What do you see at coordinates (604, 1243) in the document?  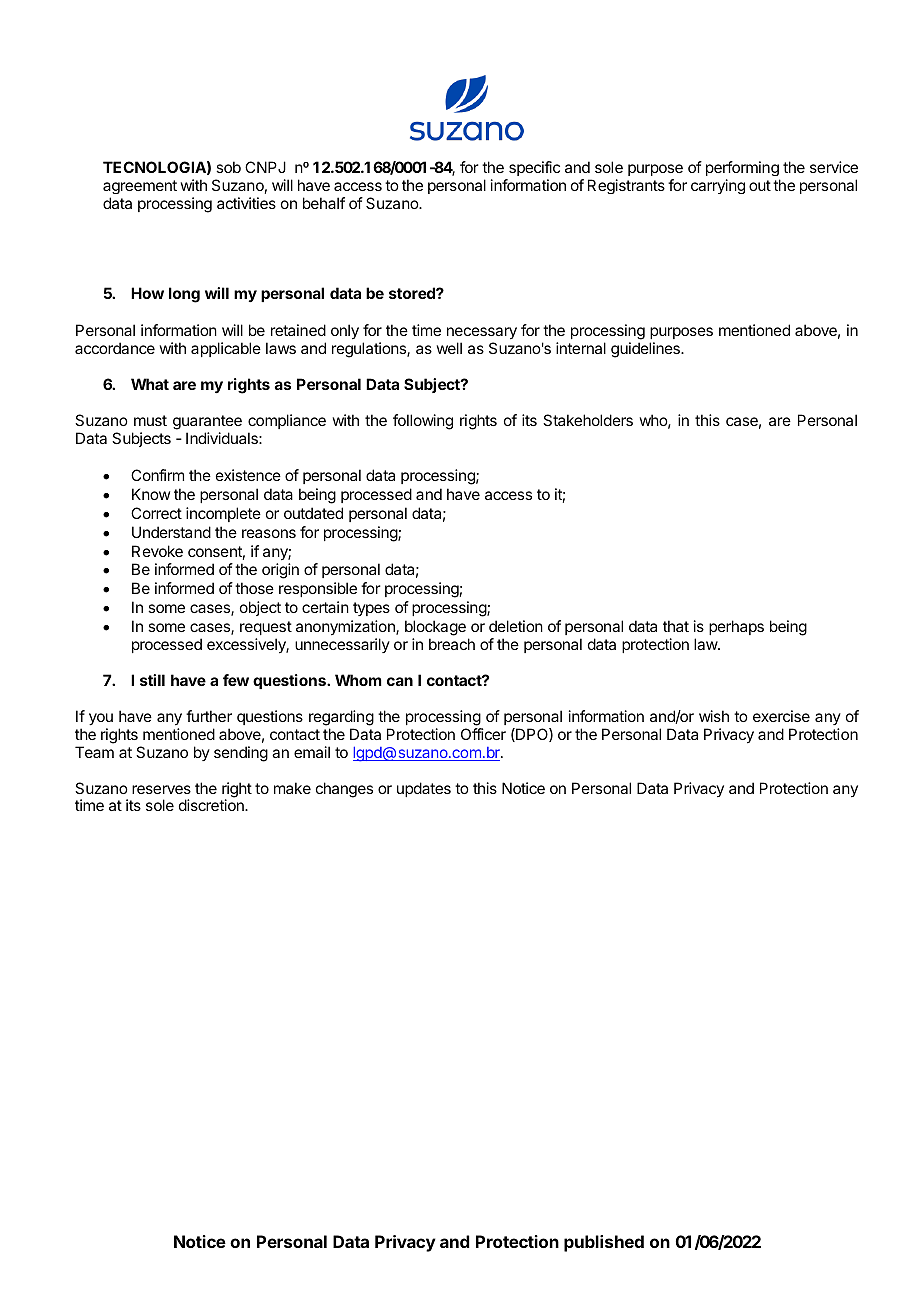 I see `published` at bounding box center [604, 1243].
